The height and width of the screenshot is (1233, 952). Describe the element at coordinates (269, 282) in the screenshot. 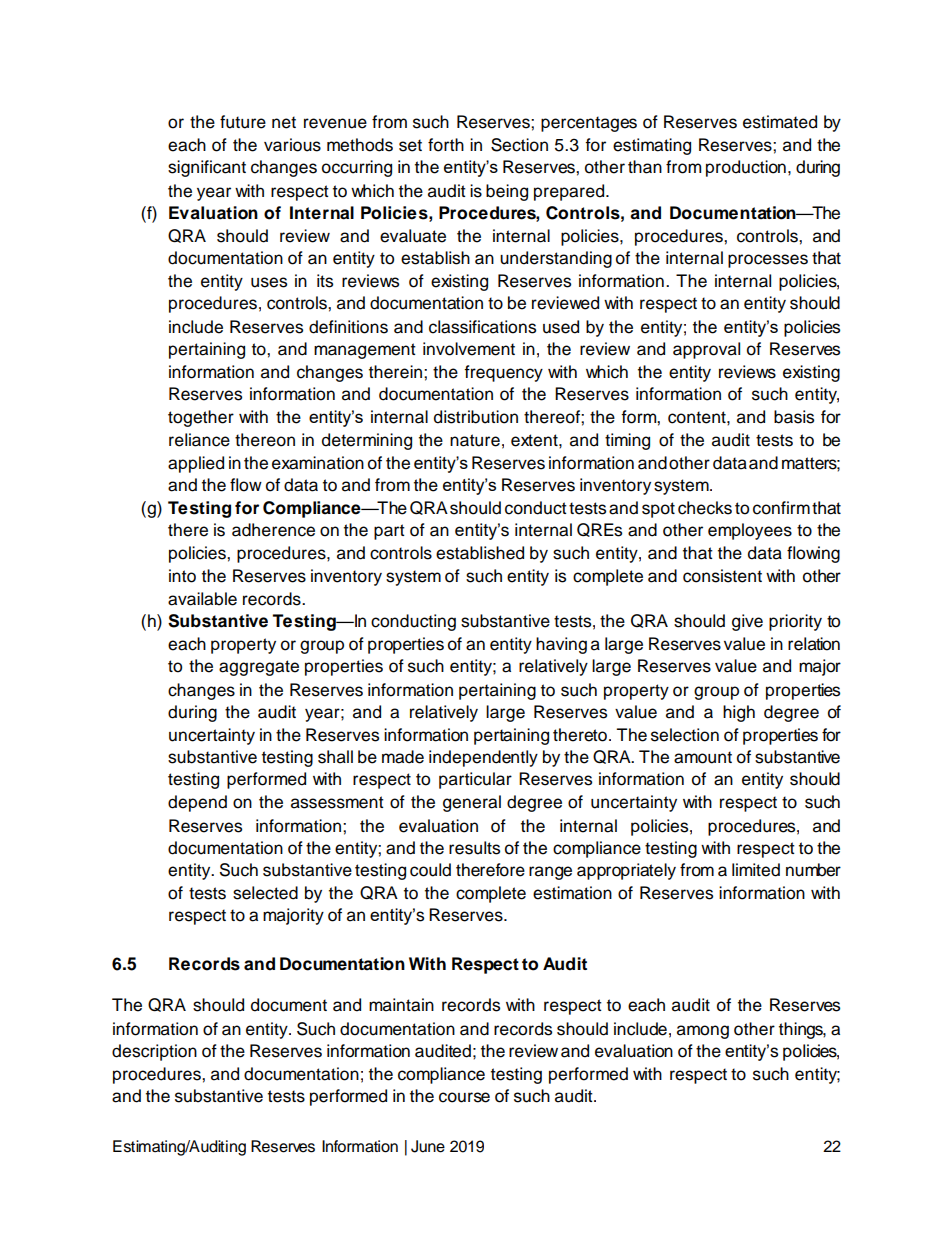

I see `uses` at that location.
